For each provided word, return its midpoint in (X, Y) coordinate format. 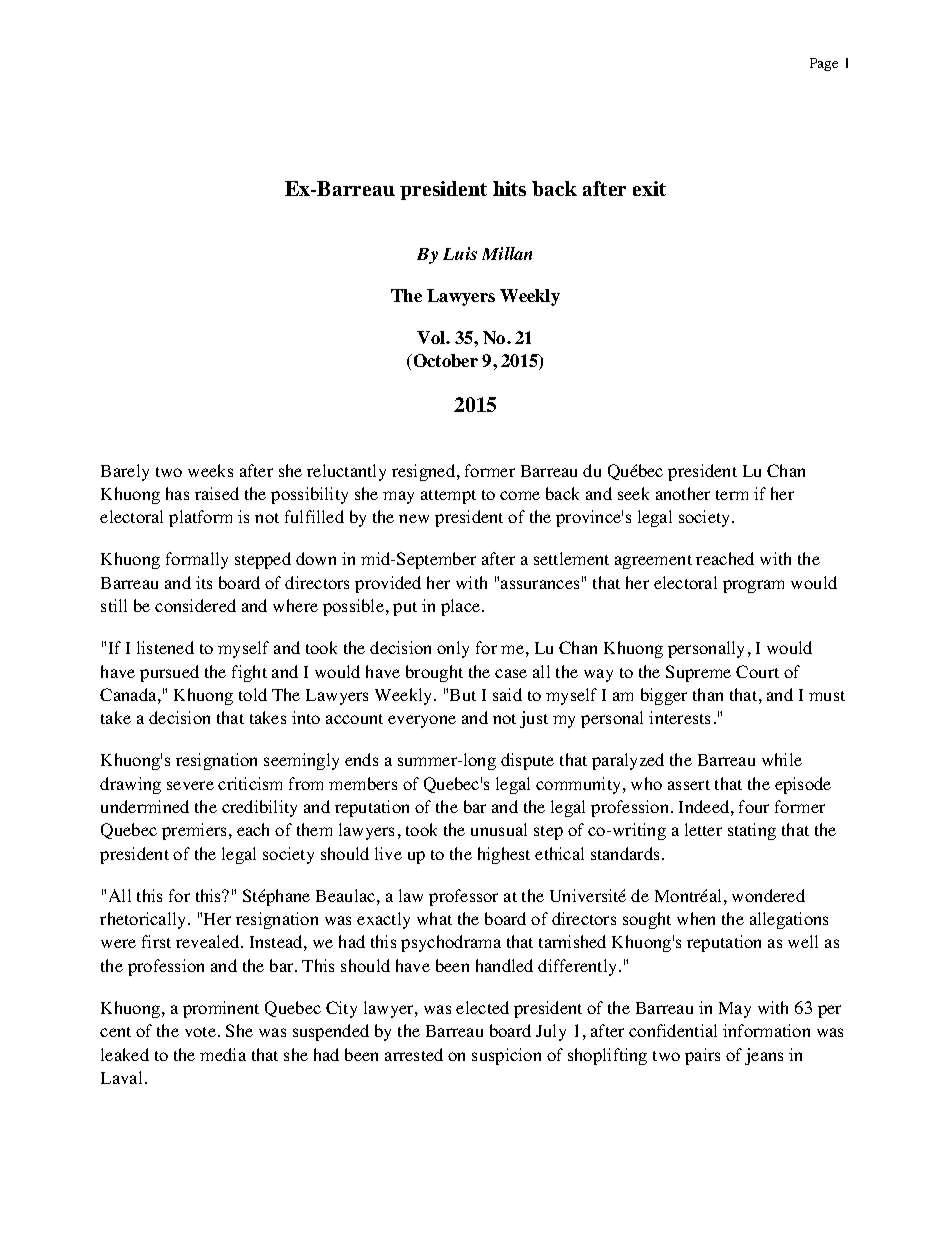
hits (509, 188)
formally (197, 560)
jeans (764, 1056)
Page (824, 64)
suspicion (506, 1056)
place (462, 607)
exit (649, 188)
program (753, 586)
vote (200, 1032)
